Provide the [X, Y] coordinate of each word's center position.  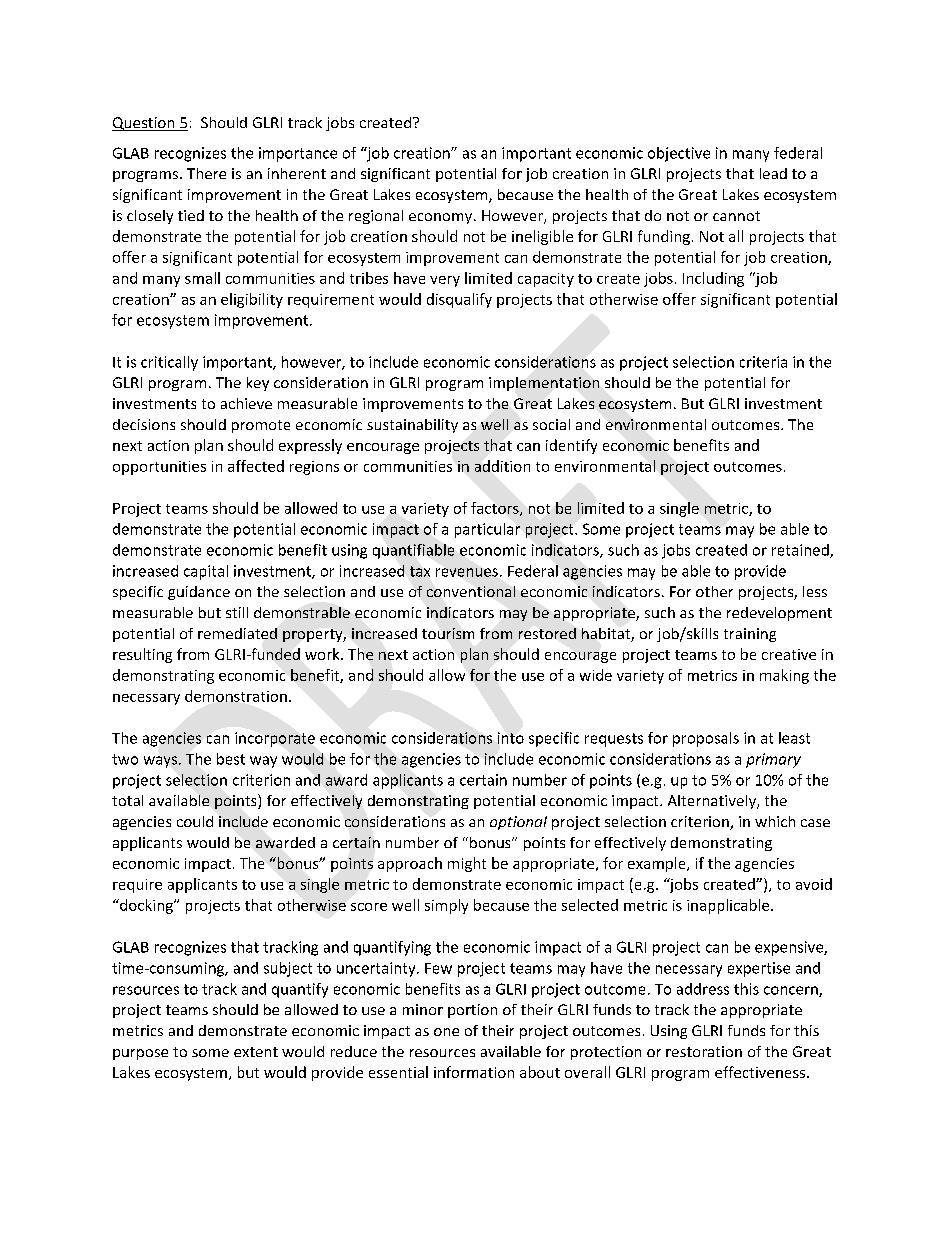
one [446, 1032]
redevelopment [779, 614]
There [206, 173]
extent [256, 1052]
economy [442, 218]
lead [773, 173]
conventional [471, 591]
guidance [199, 593]
